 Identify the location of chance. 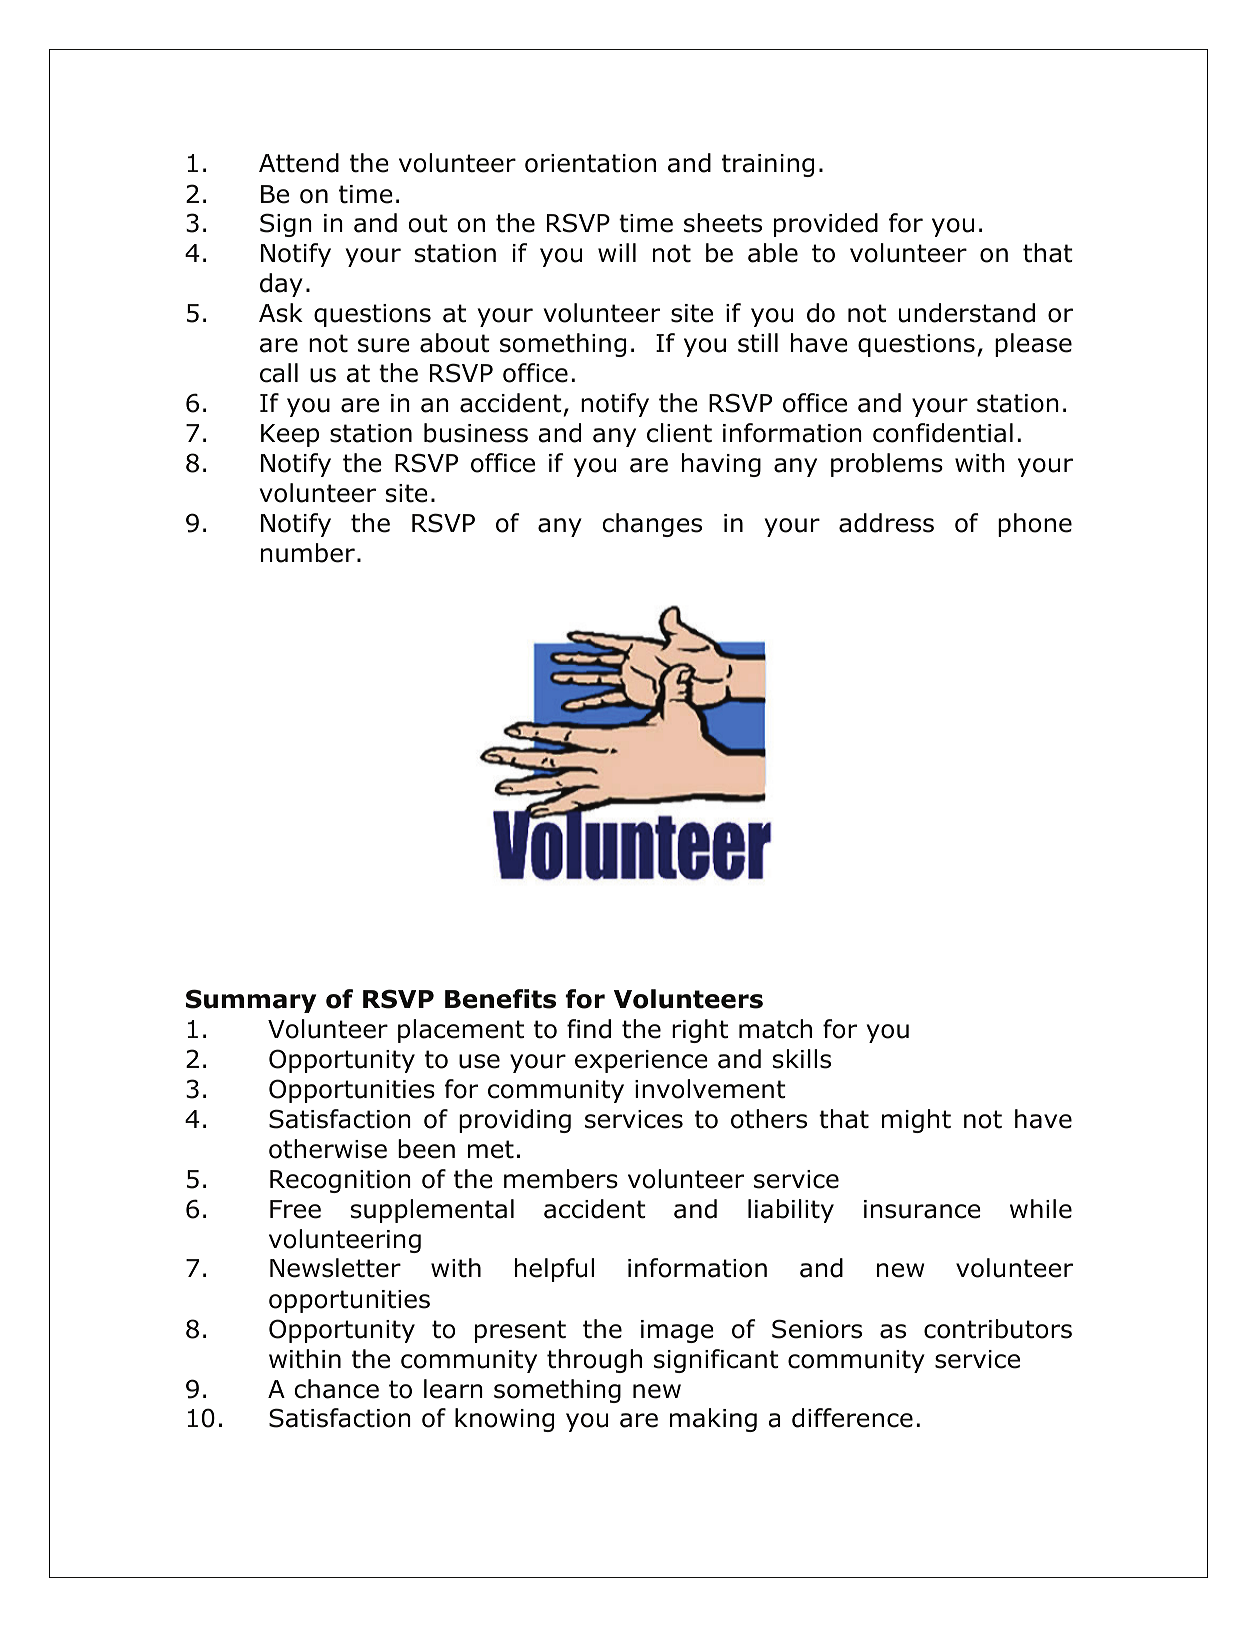
(336, 1389).
